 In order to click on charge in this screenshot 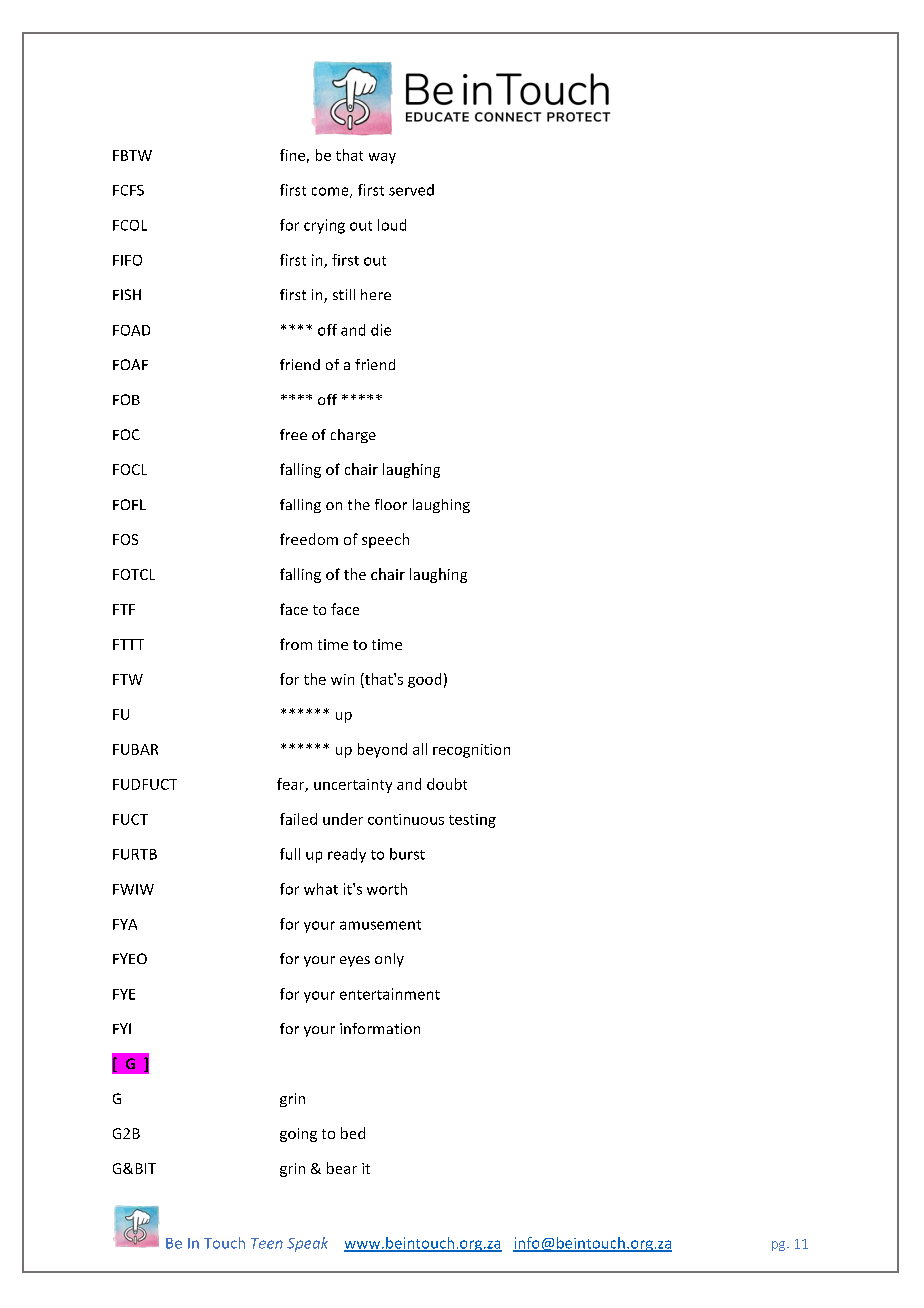, I will do `click(353, 436)`.
